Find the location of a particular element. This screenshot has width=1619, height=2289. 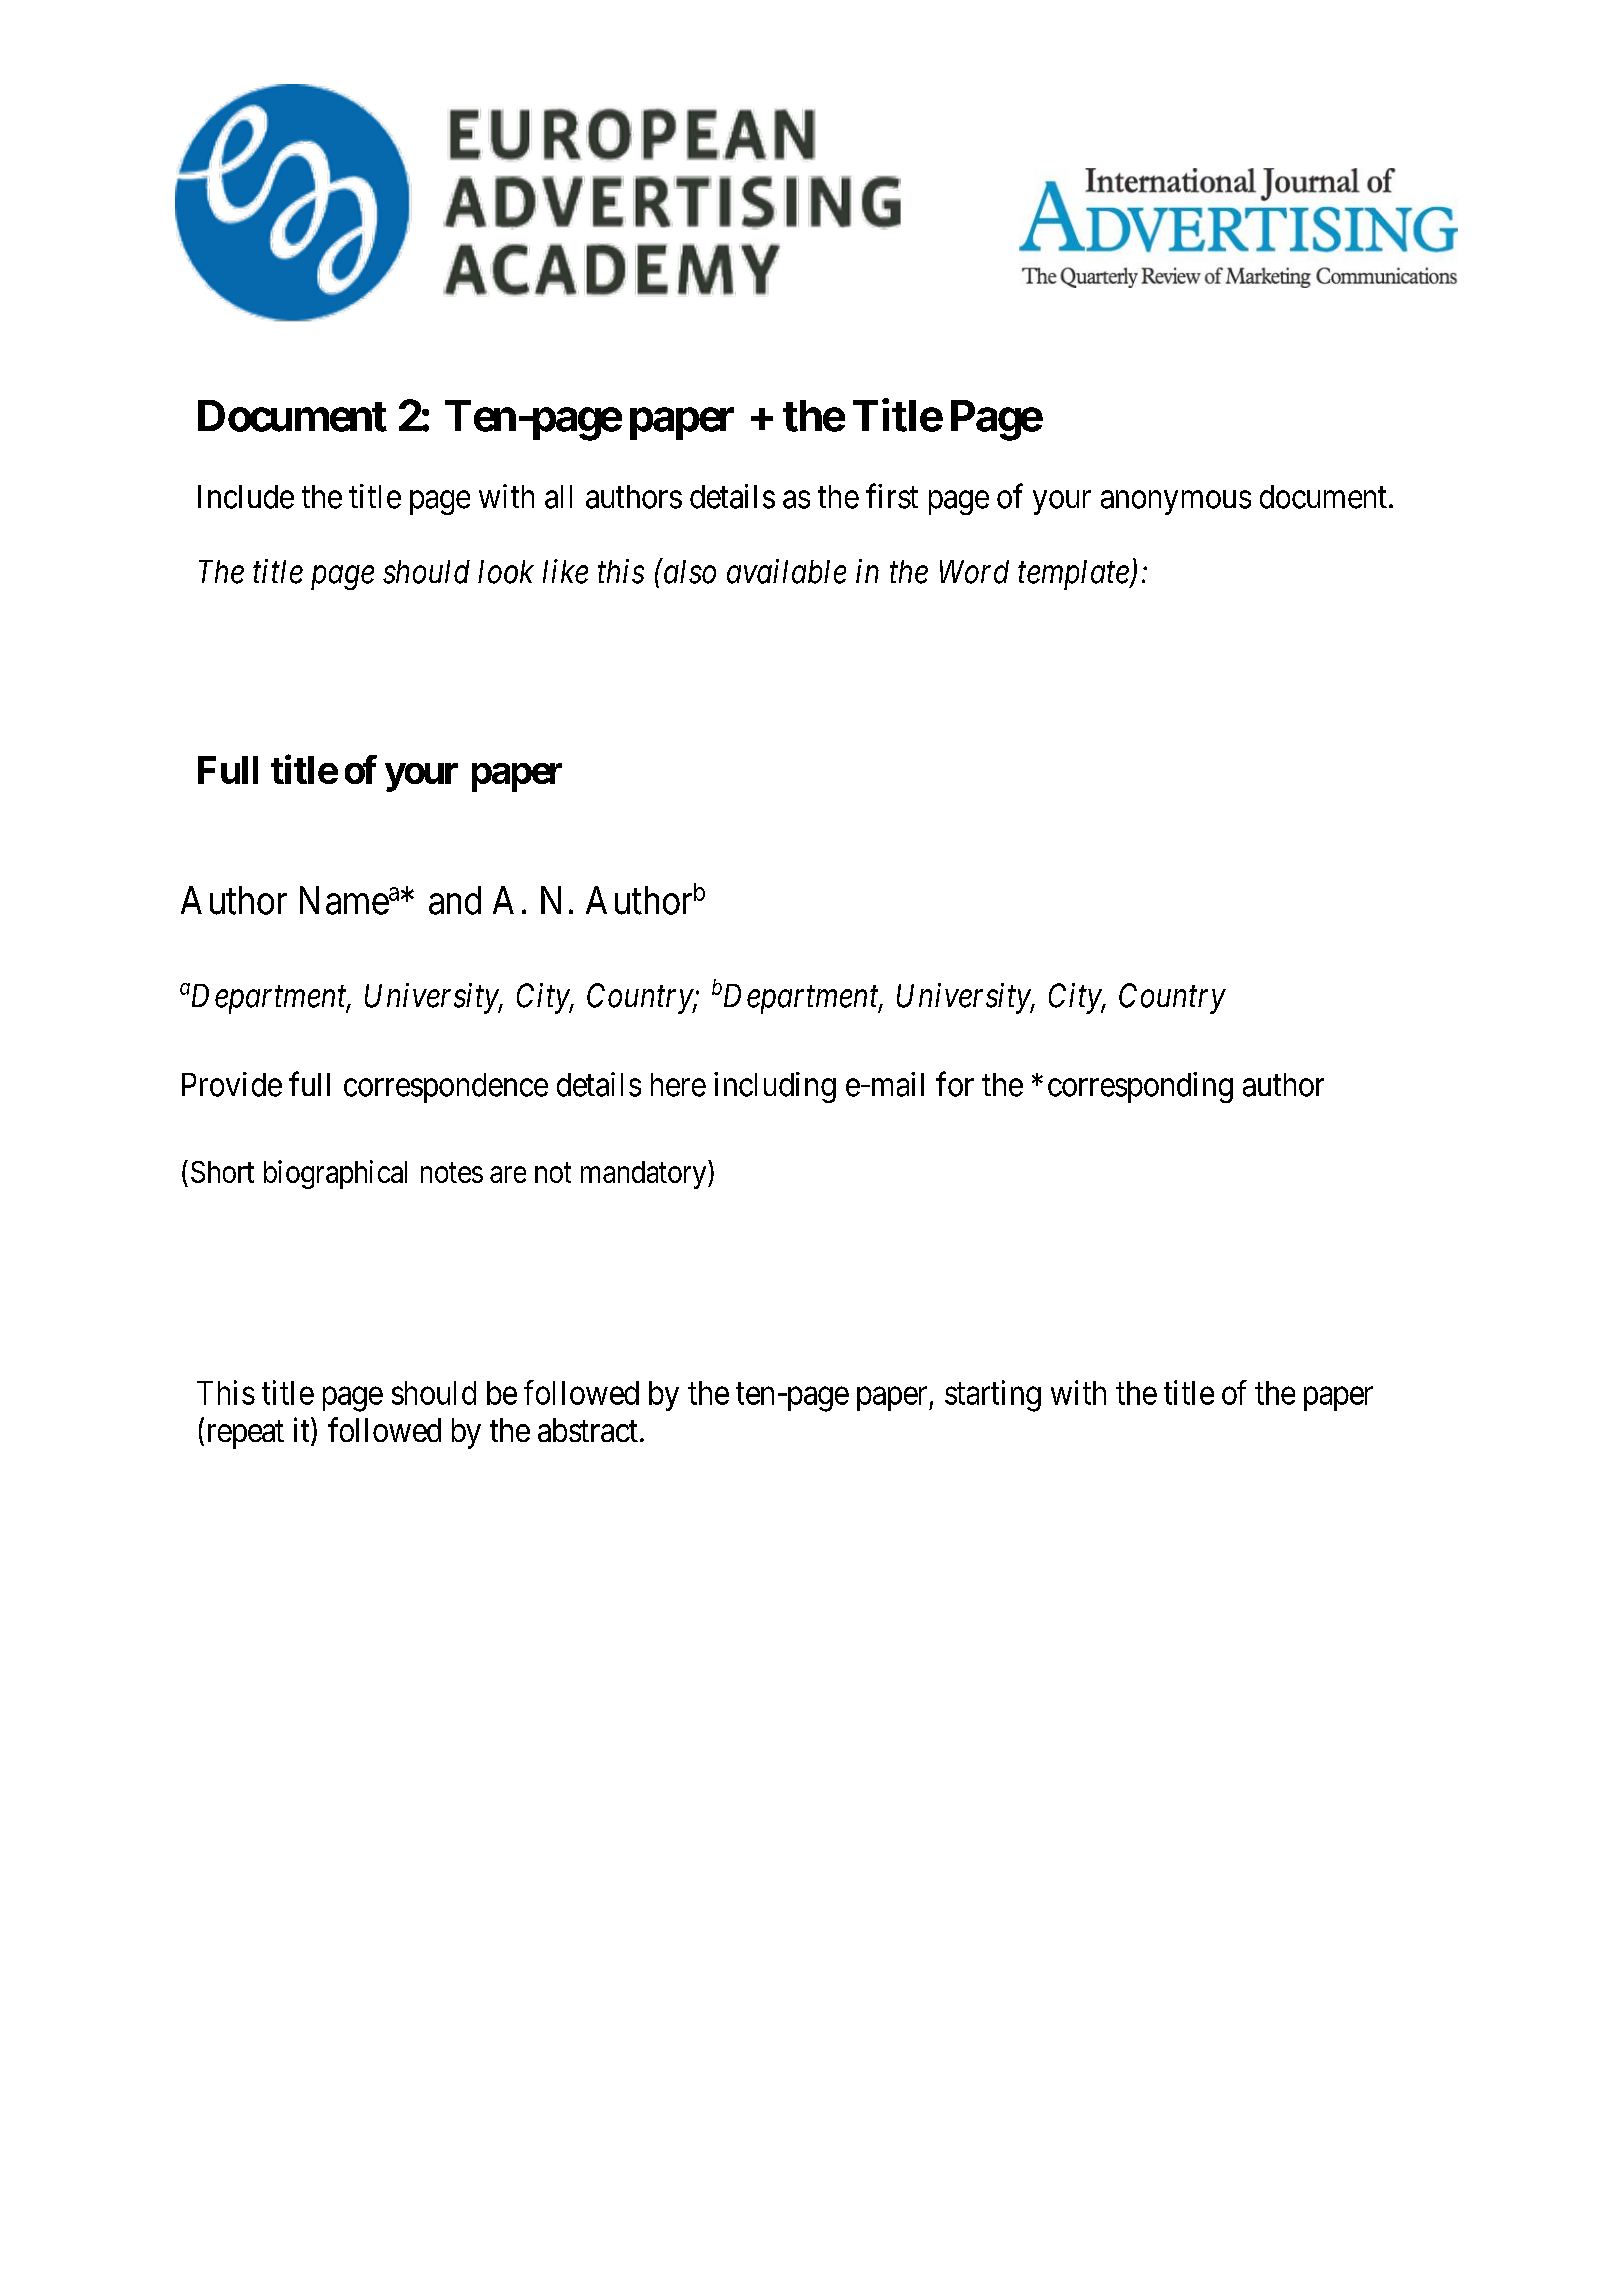

for is located at coordinates (955, 1084).
